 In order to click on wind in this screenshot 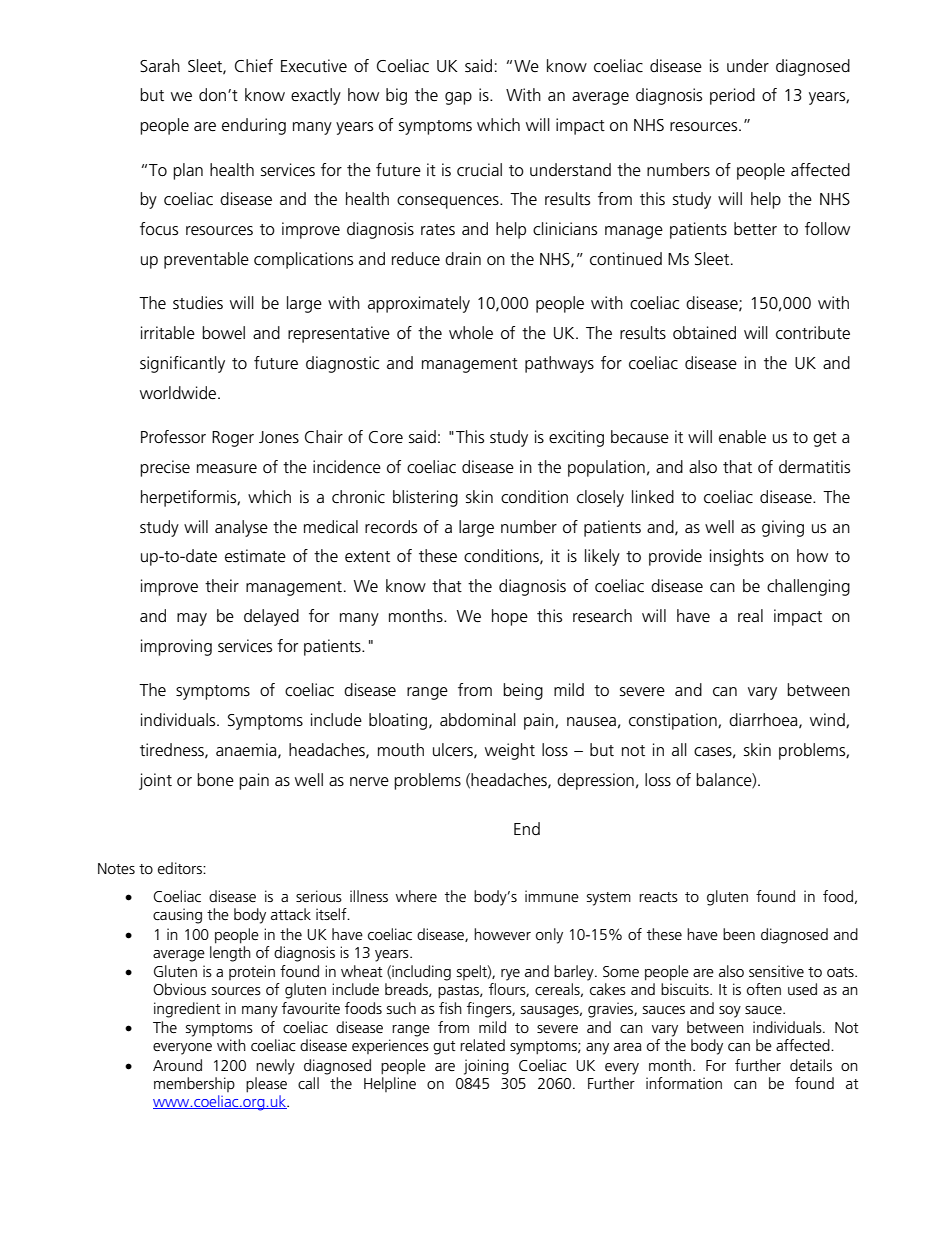, I will do `click(828, 720)`.
